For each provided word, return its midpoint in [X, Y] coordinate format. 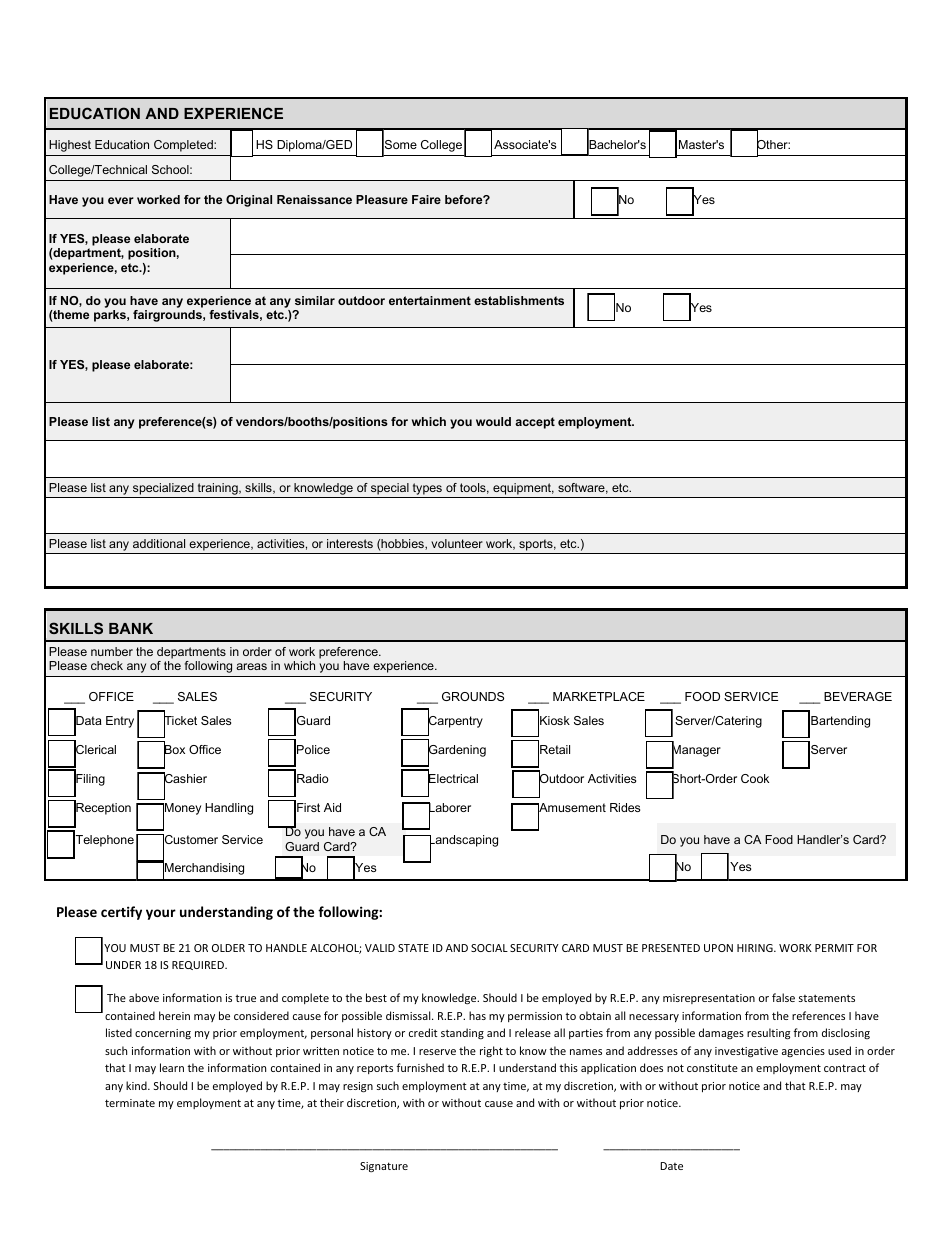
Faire [426, 199]
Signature [384, 1167]
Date [671, 1166]
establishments [519, 300]
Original [249, 201]
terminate [130, 1103]
